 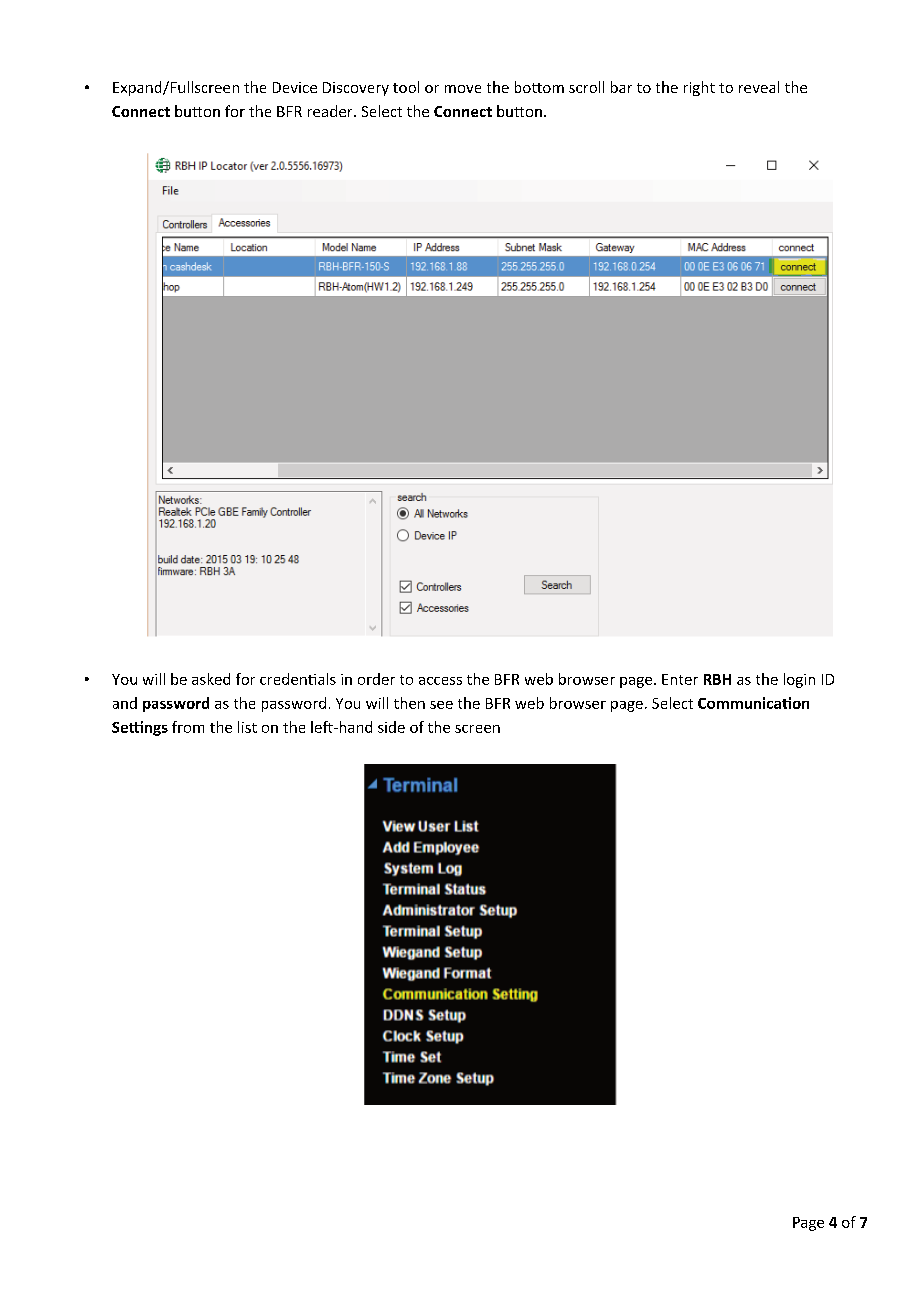 What do you see at coordinates (295, 87) in the screenshot?
I see `Device` at bounding box center [295, 87].
